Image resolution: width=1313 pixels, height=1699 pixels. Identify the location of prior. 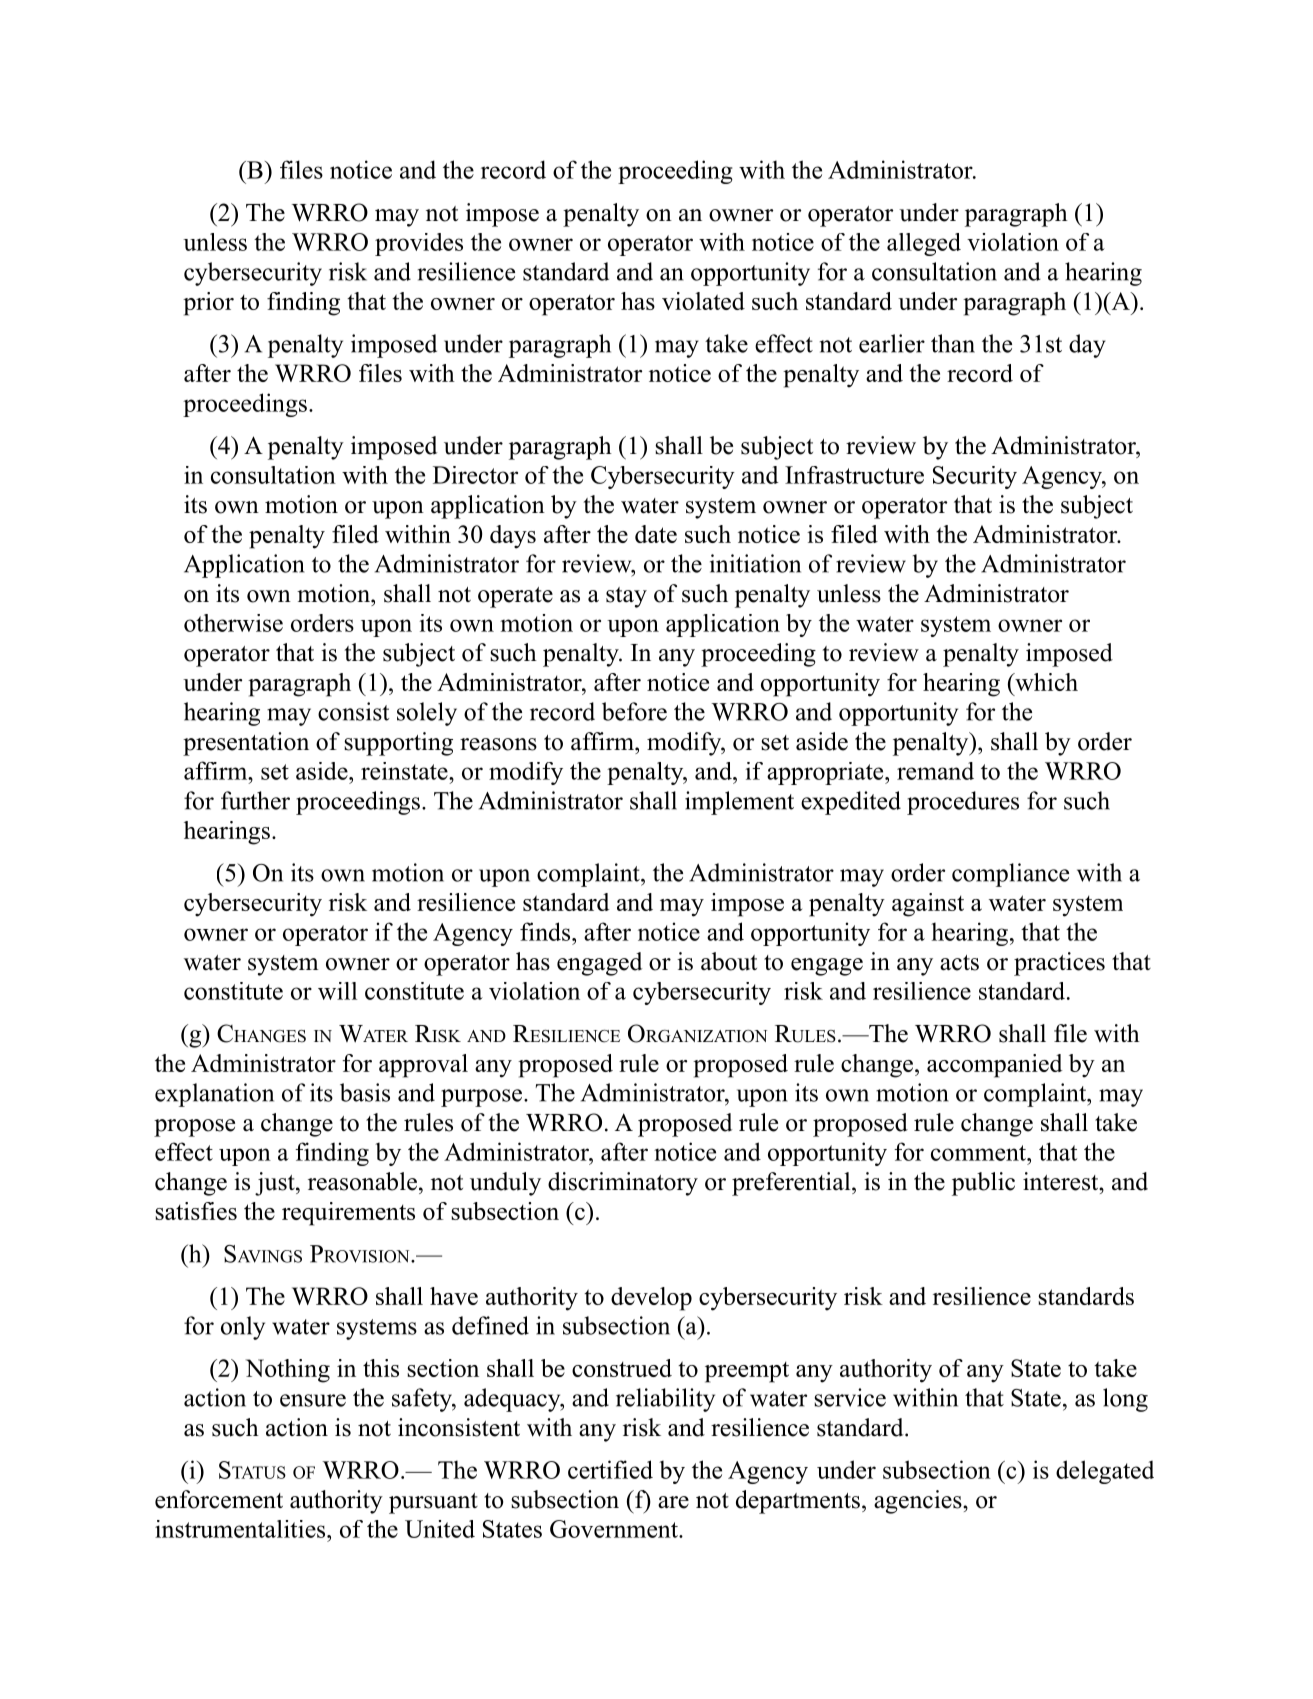
(208, 304).
